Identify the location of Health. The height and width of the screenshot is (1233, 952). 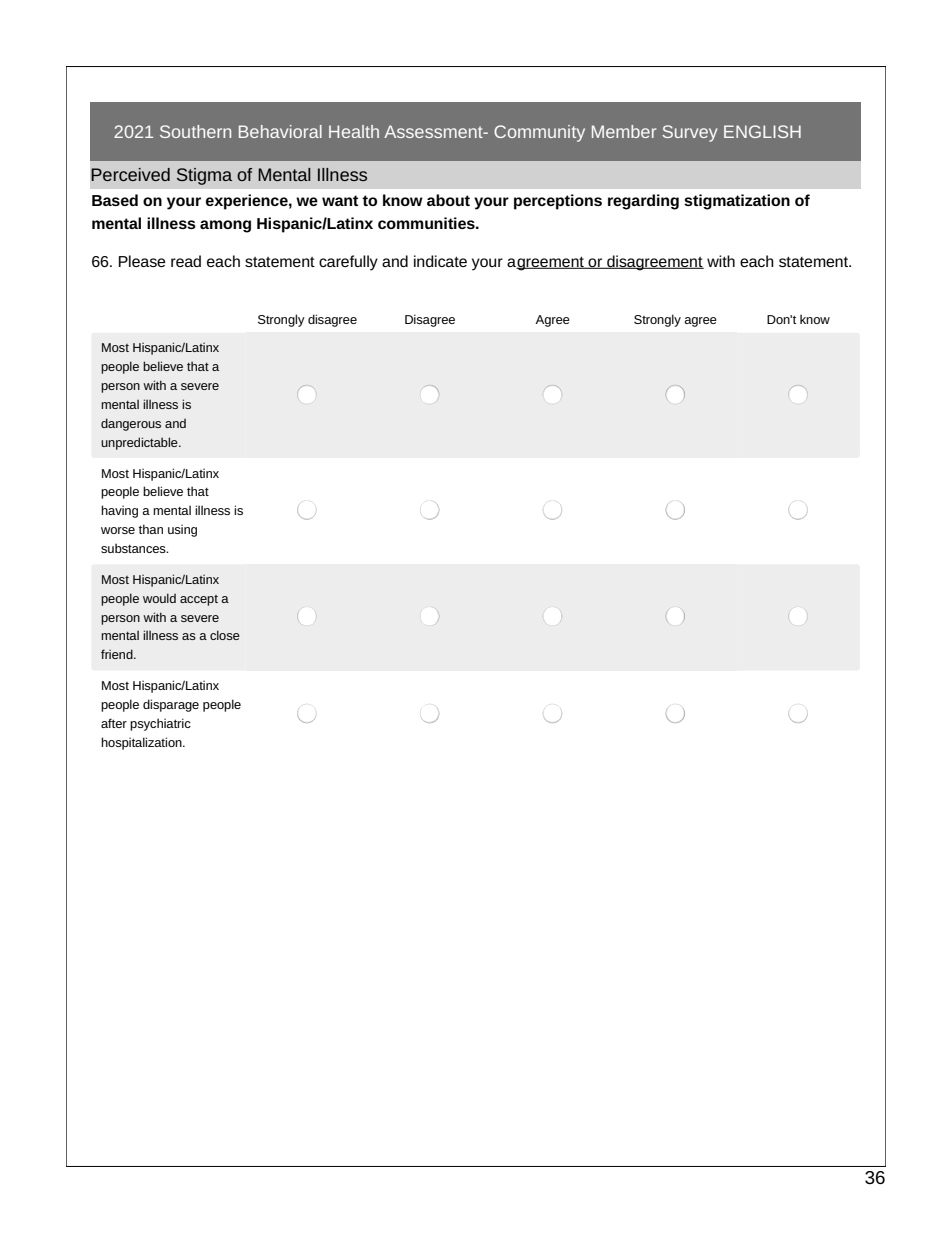
(354, 131).
